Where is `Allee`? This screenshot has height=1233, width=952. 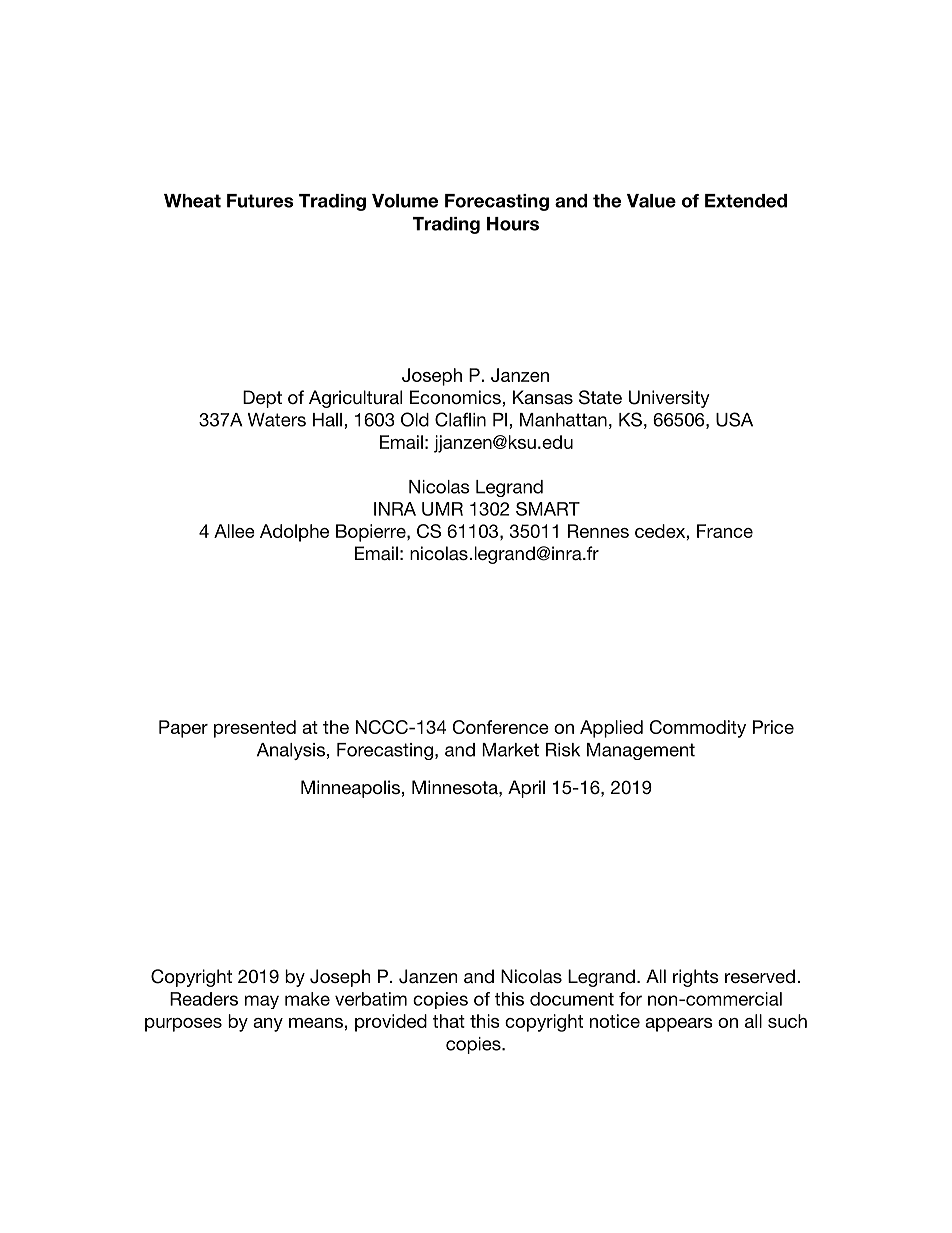
Allee is located at coordinates (234, 531).
